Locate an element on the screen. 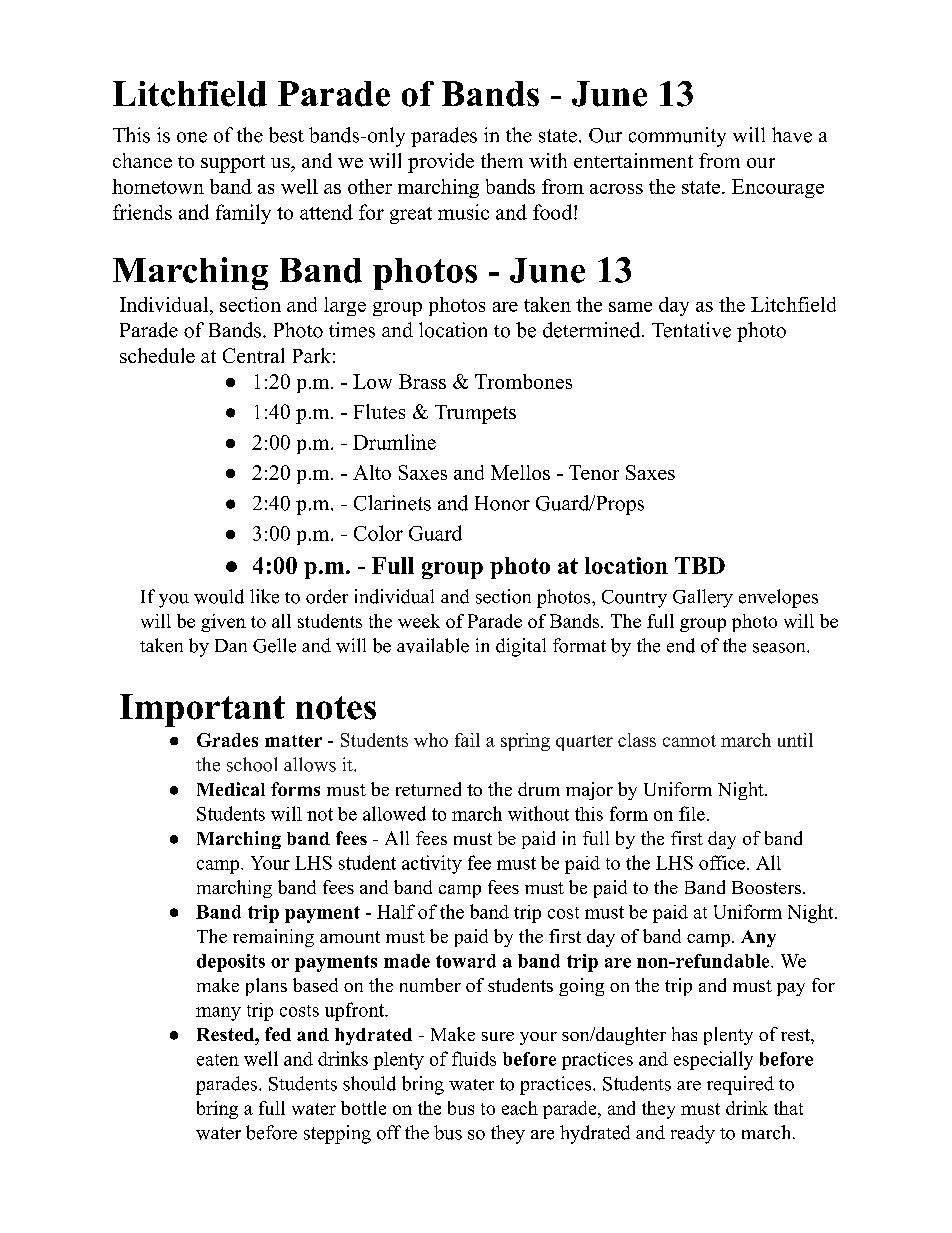  support is located at coordinates (233, 164).
